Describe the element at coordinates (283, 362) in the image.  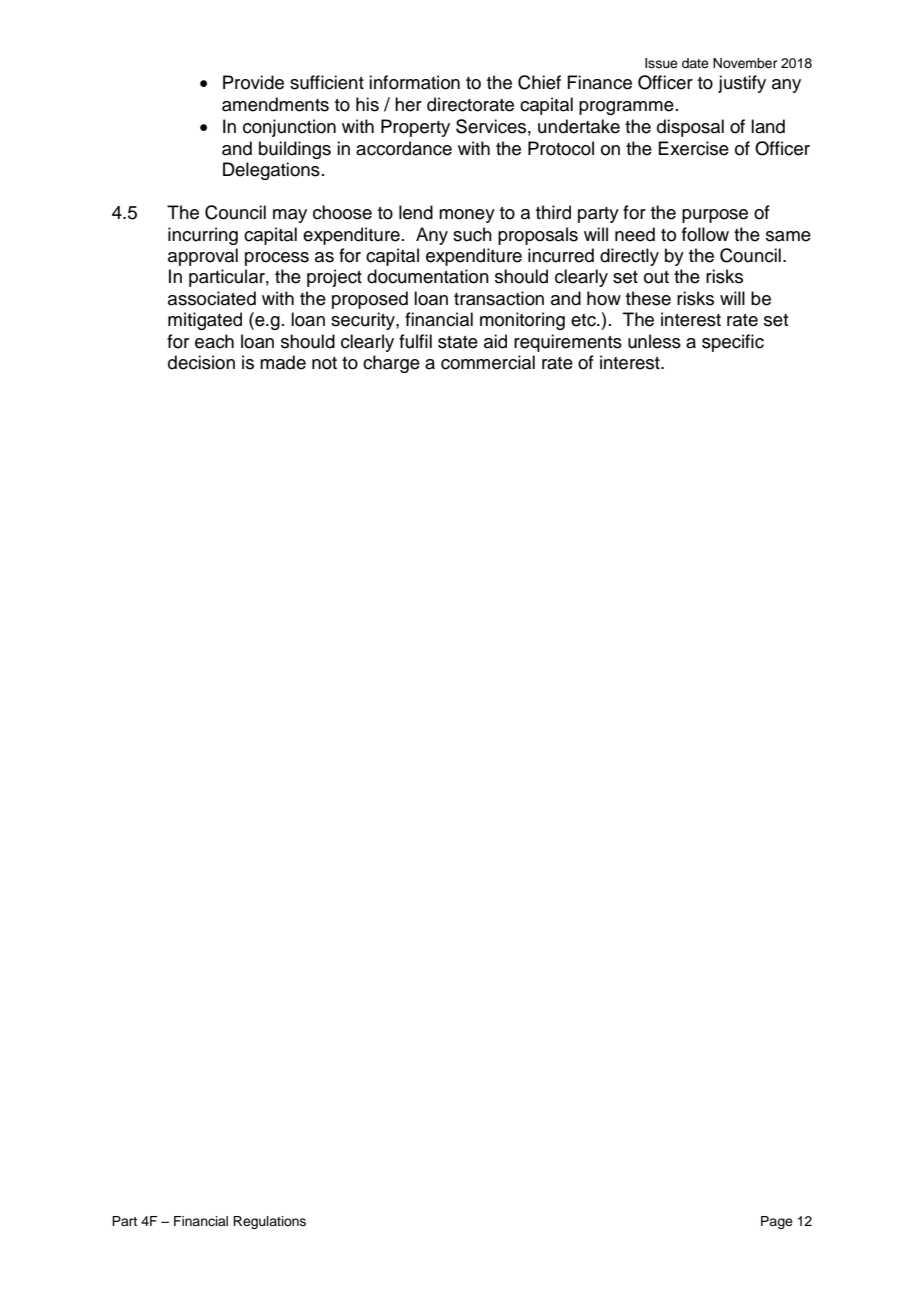
I see `made` at that location.
